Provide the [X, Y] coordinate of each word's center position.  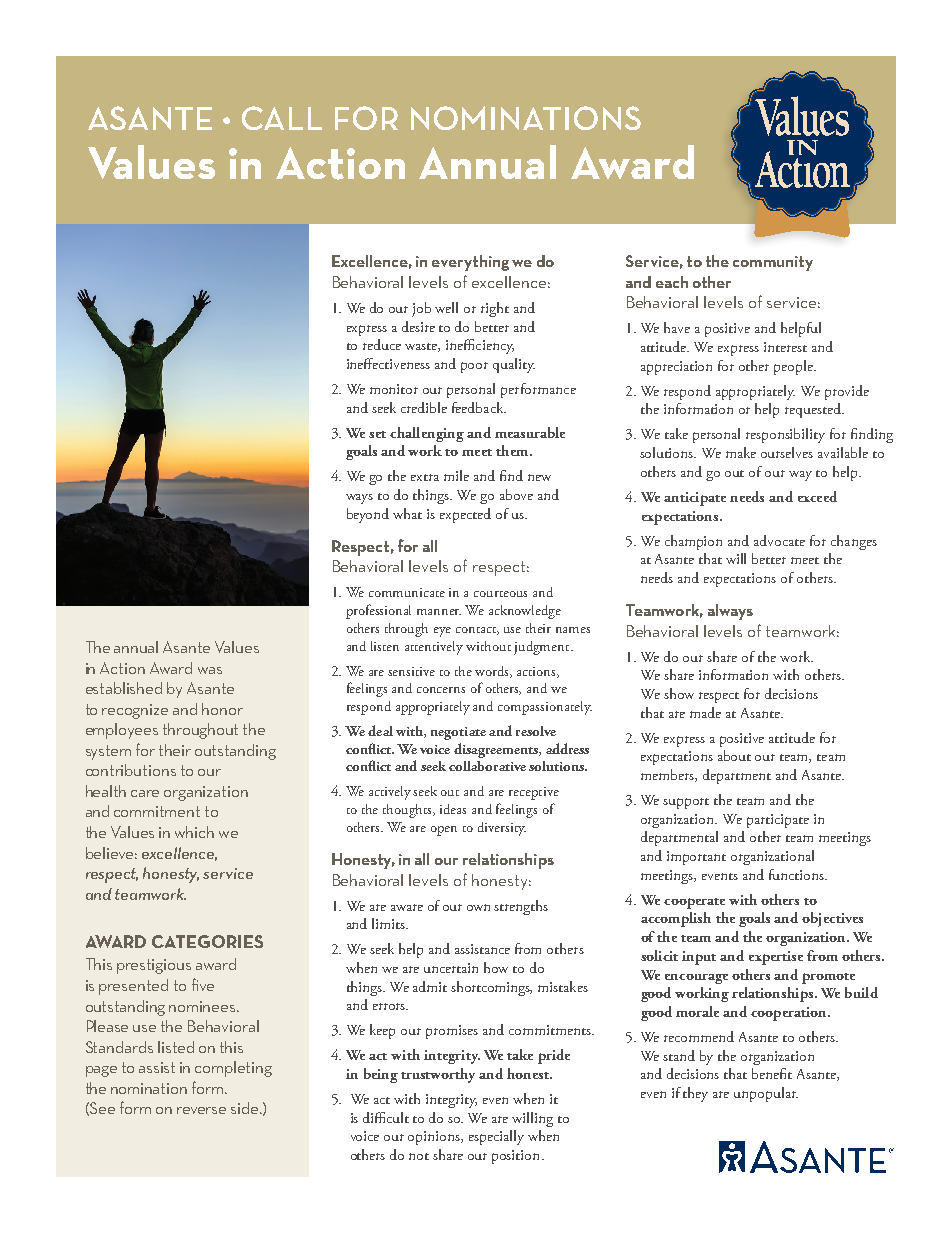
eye [442, 632]
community [773, 263]
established [124, 688]
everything [470, 263]
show [679, 693]
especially [496, 1137]
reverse [201, 1110]
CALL [282, 118]
